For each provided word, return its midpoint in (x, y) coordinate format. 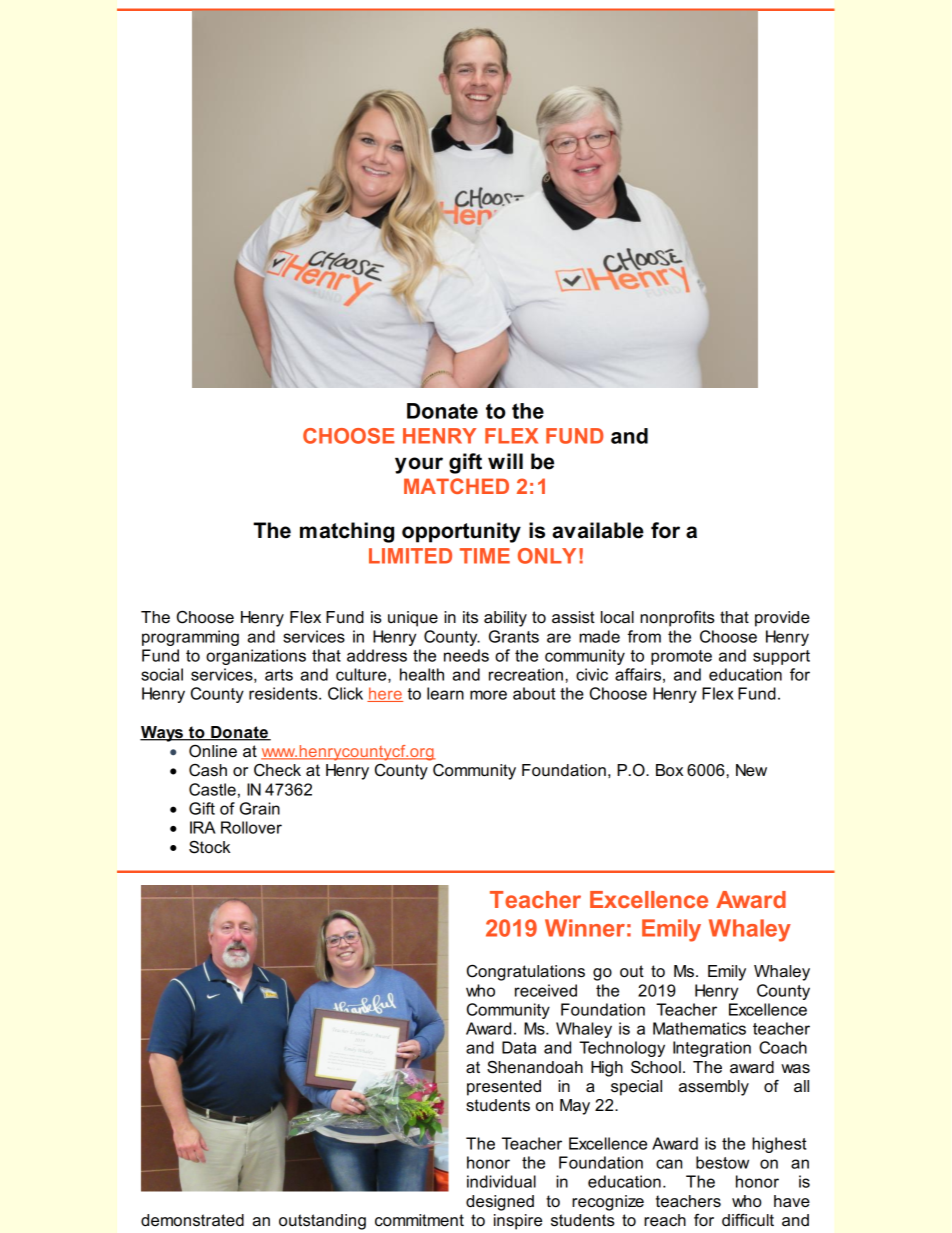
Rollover (251, 827)
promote (681, 657)
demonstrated (192, 1220)
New (751, 770)
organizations (256, 657)
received (546, 990)
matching (347, 532)
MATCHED (456, 486)
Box (669, 770)
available (598, 530)
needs (466, 655)
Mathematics (699, 1028)
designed (500, 1203)
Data (519, 1047)
